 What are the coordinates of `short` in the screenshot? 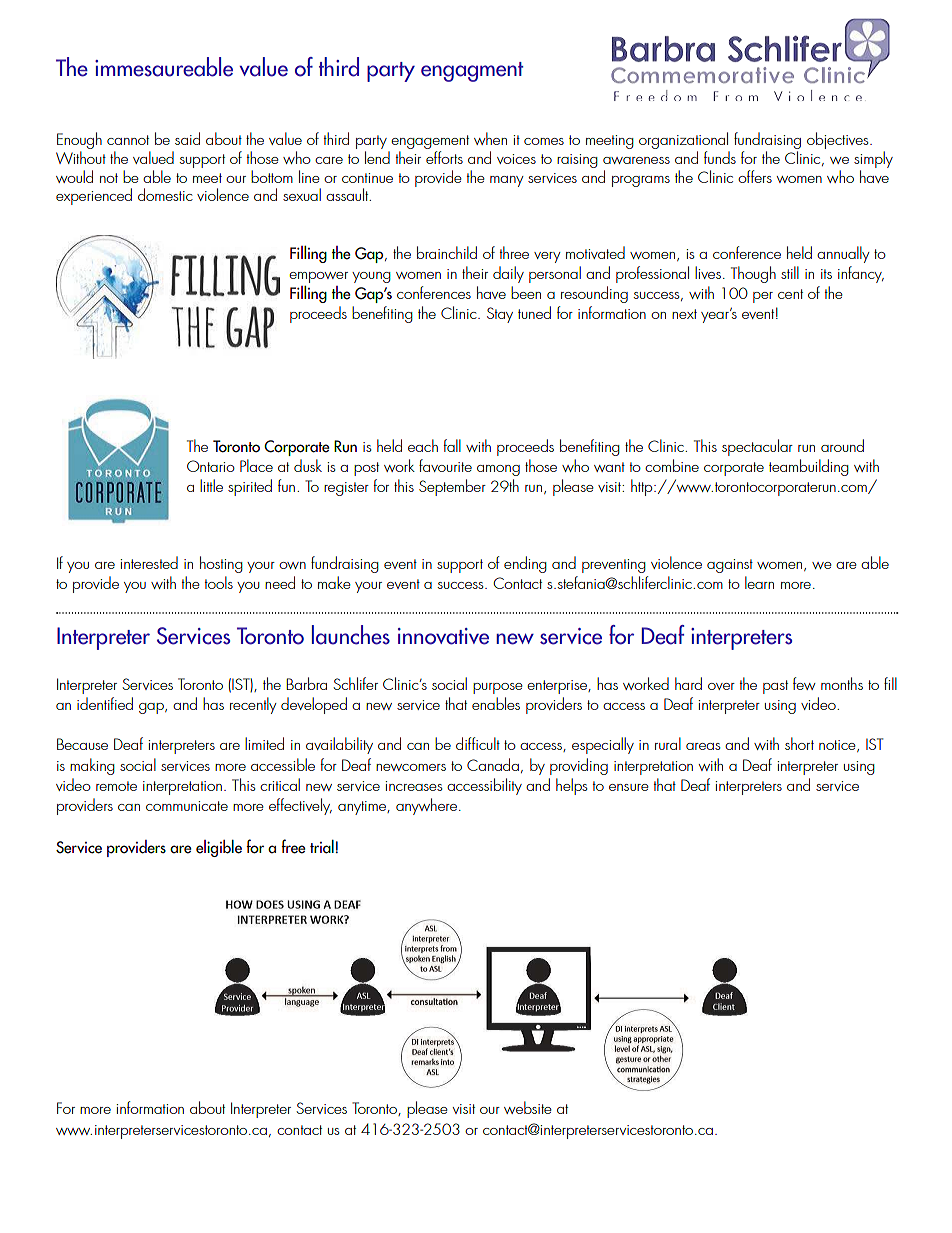 It's located at (799, 743).
